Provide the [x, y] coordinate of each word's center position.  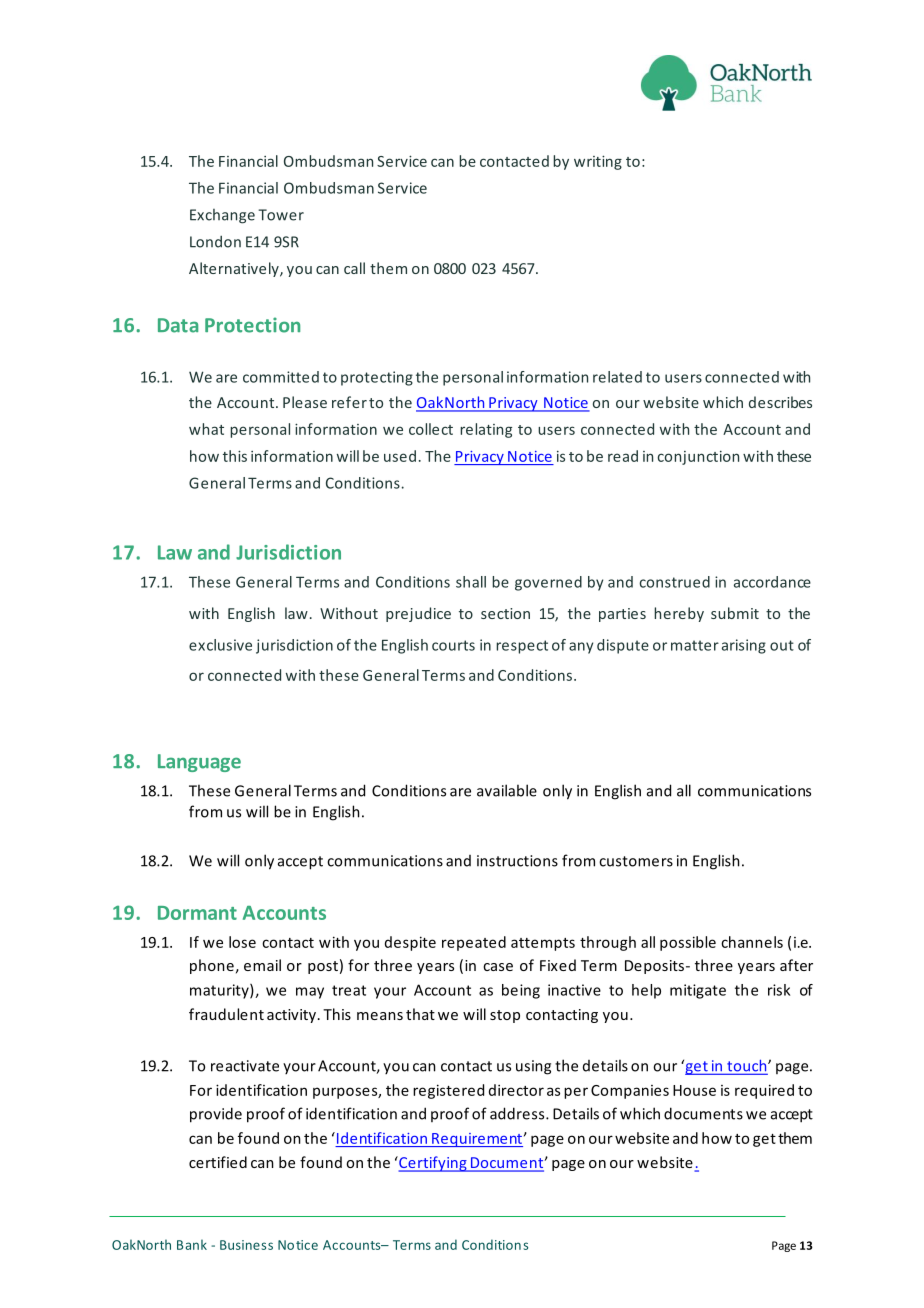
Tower [281, 215]
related [617, 377]
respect [522, 647]
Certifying [433, 1164]
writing [598, 162]
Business [246, 1245]
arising [744, 646]
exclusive [220, 645]
